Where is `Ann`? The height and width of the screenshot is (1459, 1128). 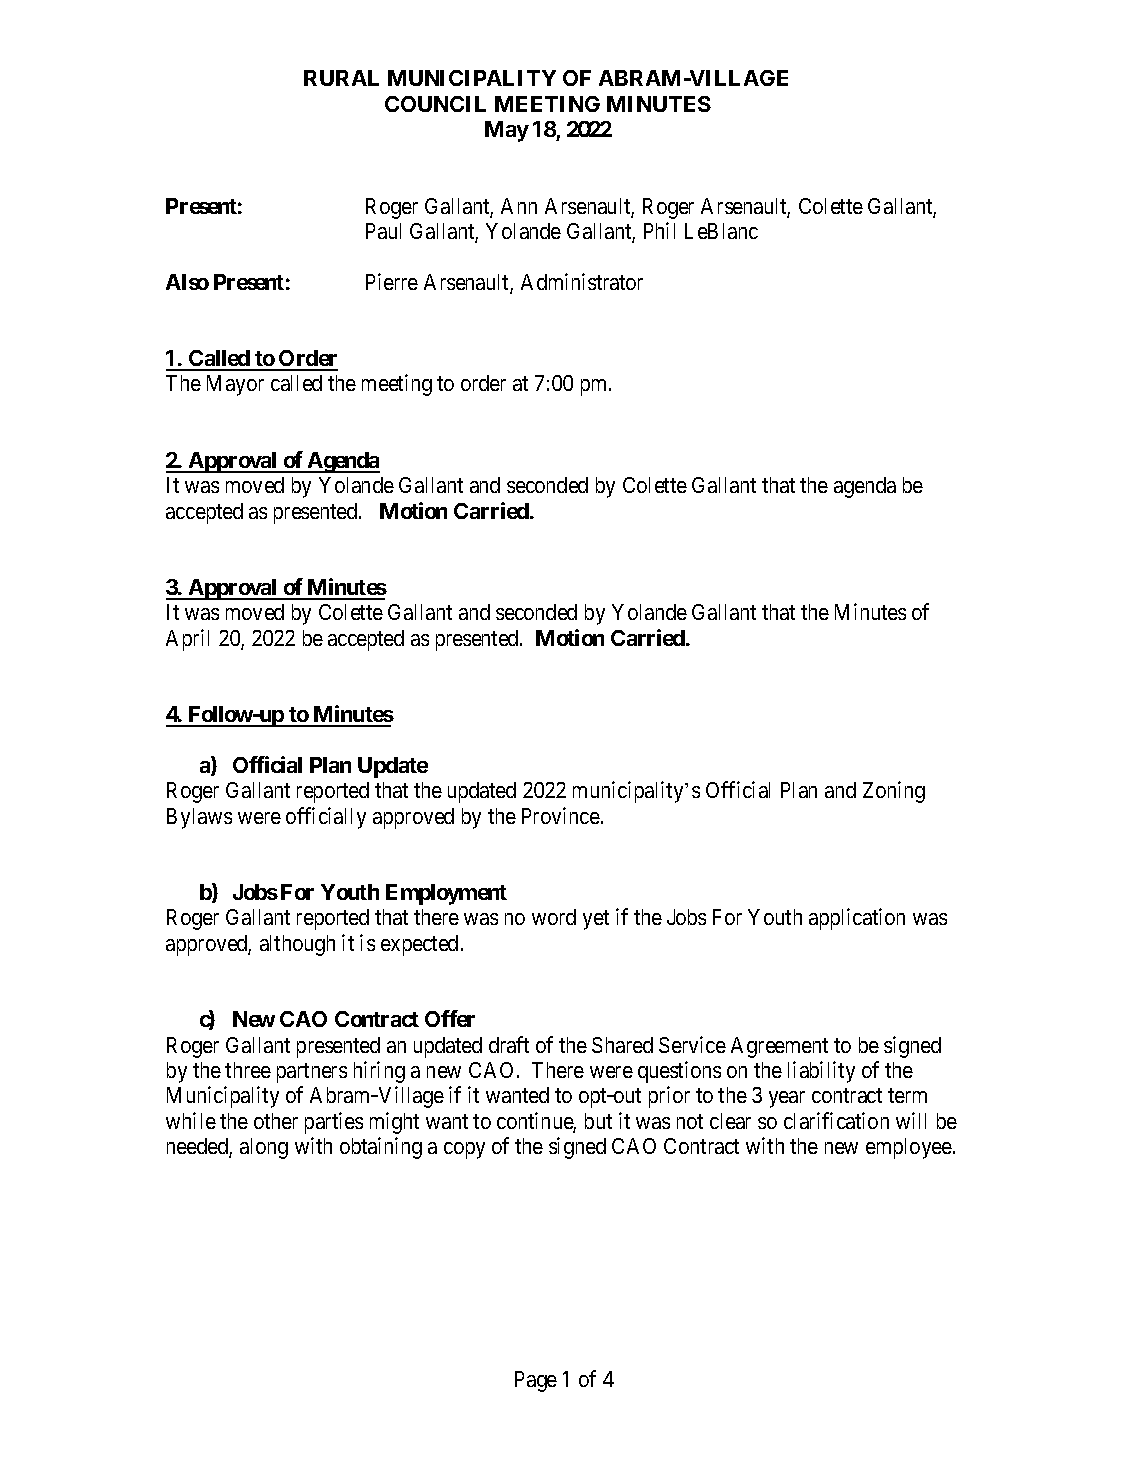
Ann is located at coordinates (519, 206).
